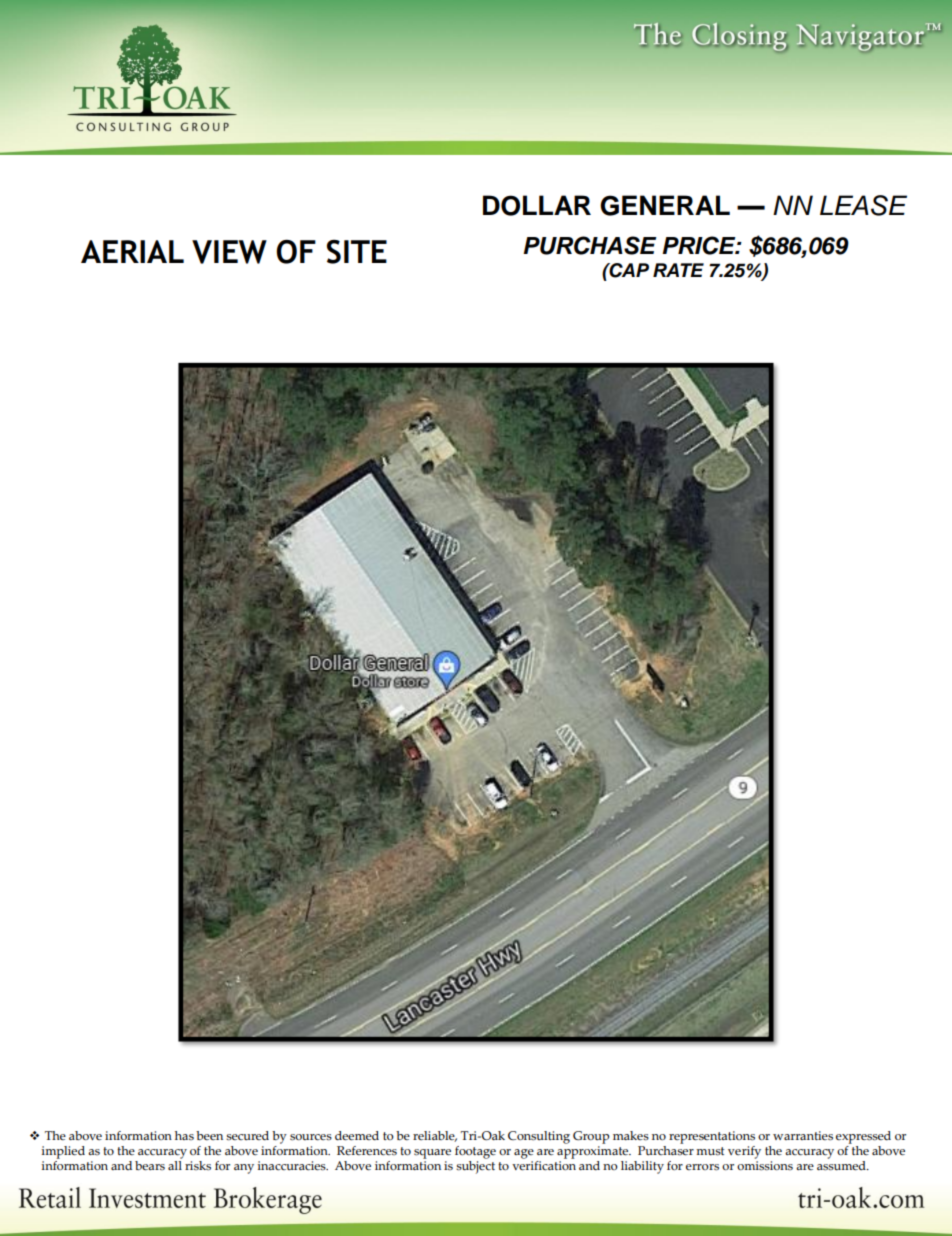 The height and width of the image is (1236, 952). What do you see at coordinates (803, 1136) in the image?
I see `warranties` at bounding box center [803, 1136].
